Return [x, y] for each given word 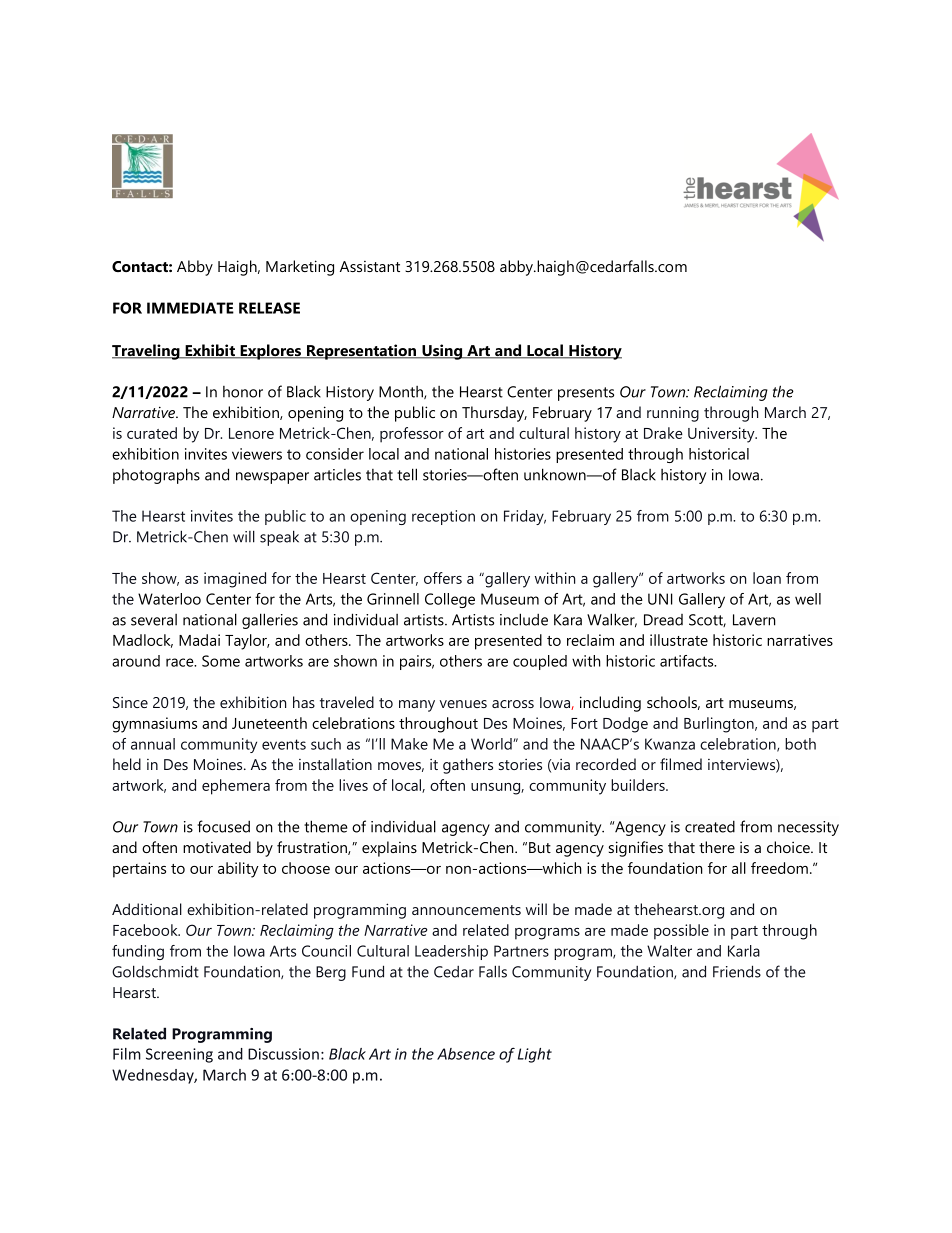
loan [767, 578]
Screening [179, 1055]
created [710, 826]
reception [443, 517]
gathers [468, 766]
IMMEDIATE [190, 308]
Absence [466, 1054]
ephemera [236, 787]
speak [279, 538]
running [673, 414]
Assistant [370, 266]
